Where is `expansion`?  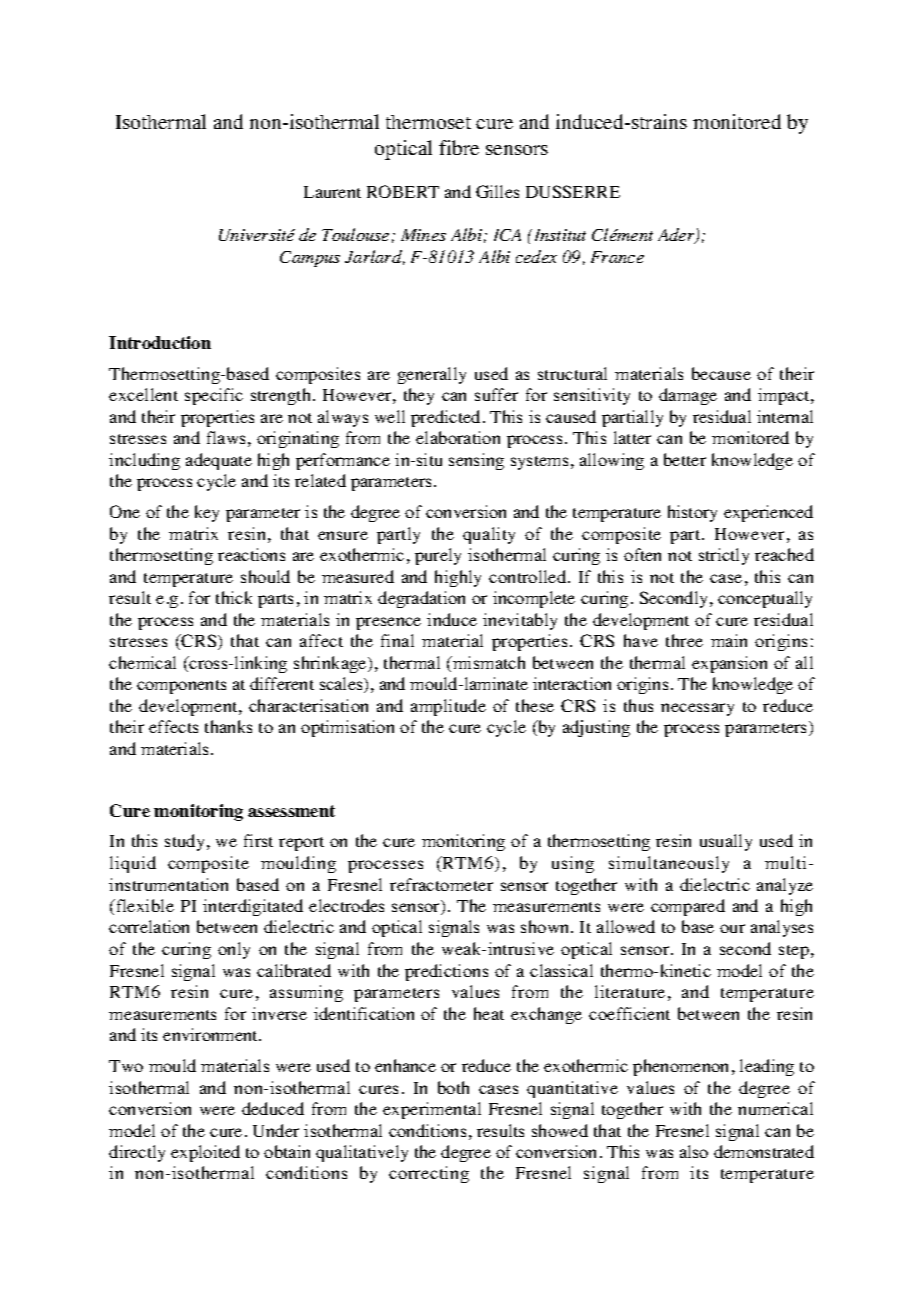 expansion is located at coordinates (729, 664).
